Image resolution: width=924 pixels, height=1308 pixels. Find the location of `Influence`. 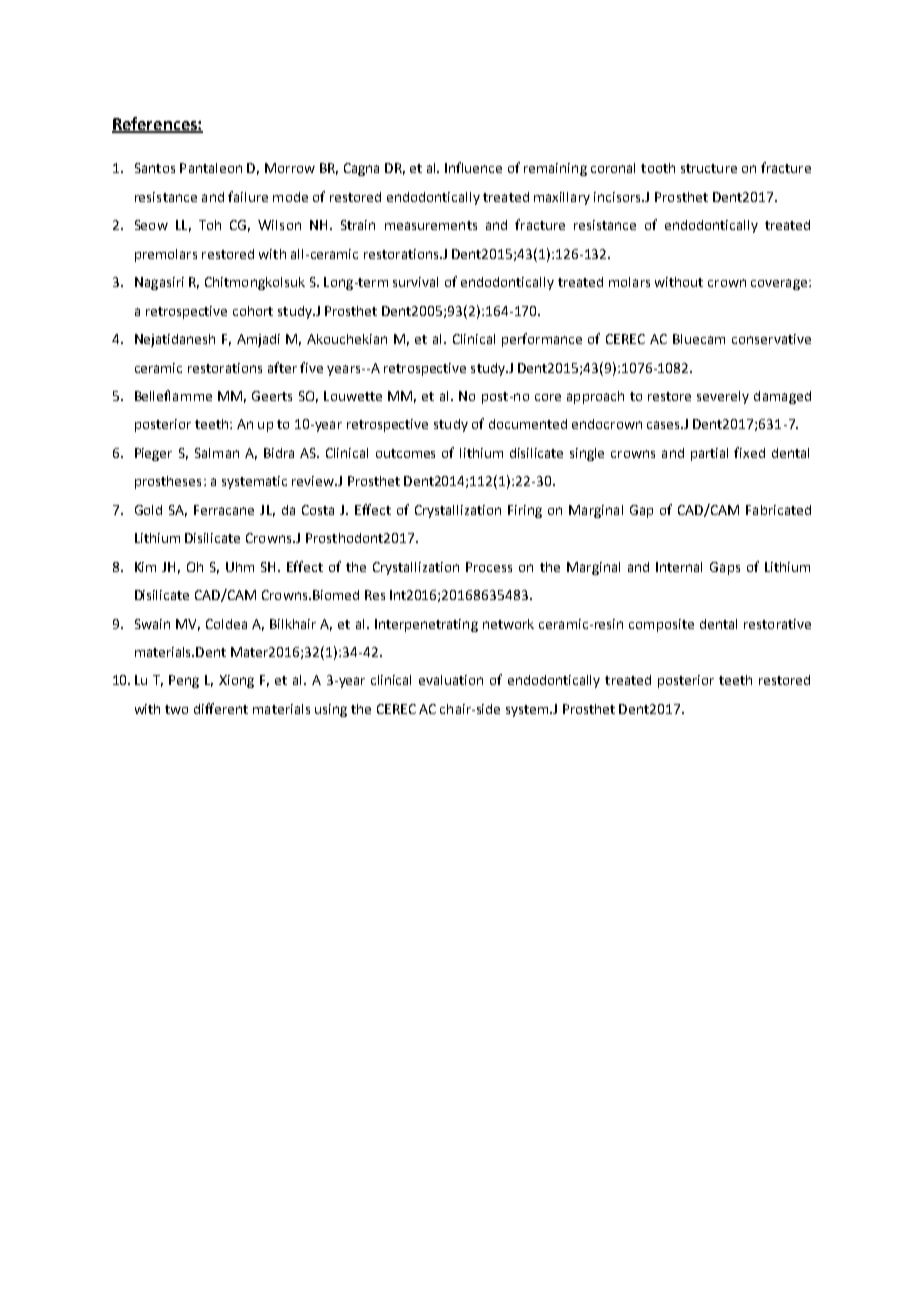

Influence is located at coordinates (473, 167).
